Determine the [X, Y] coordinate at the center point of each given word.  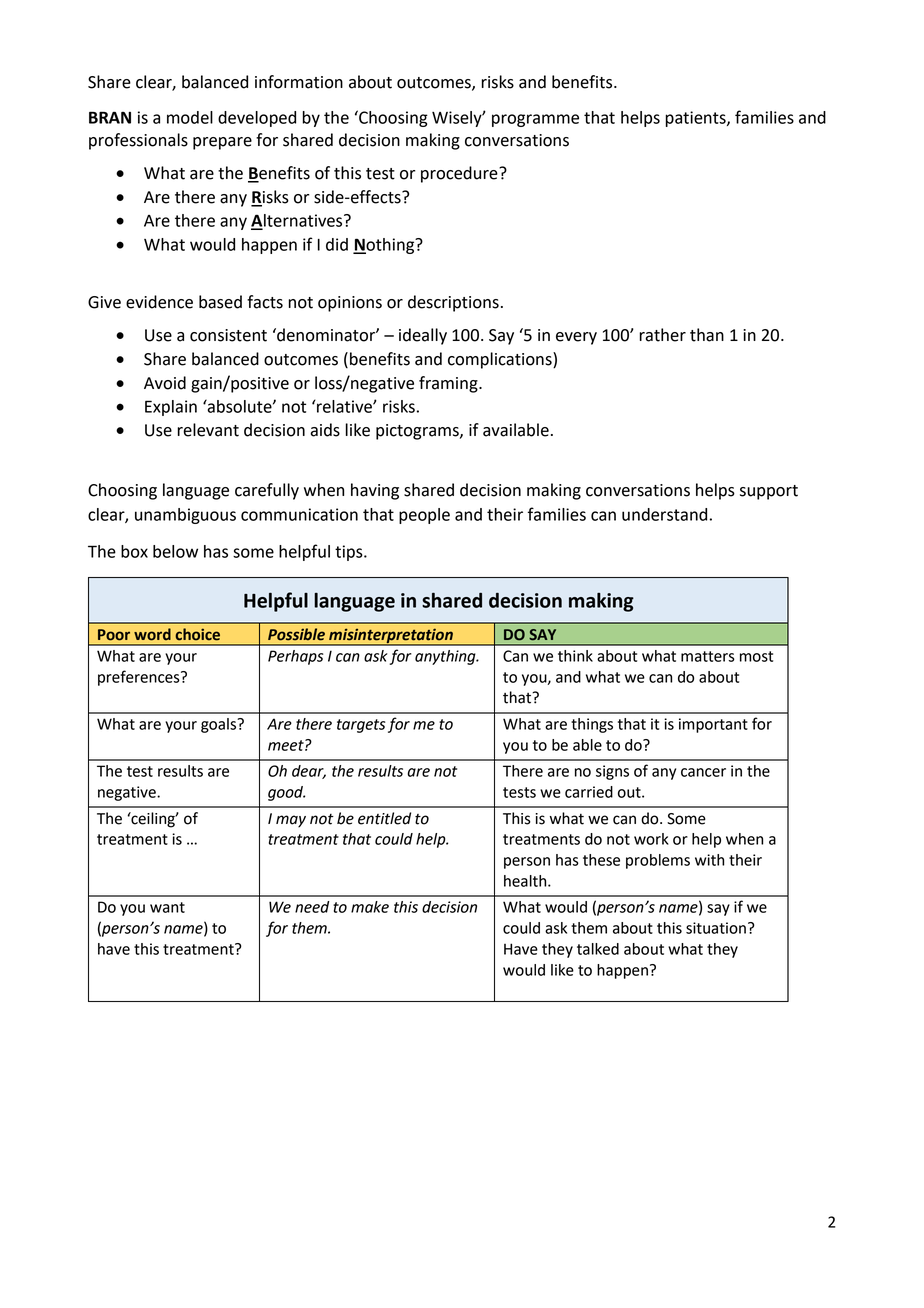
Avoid [165, 383]
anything [446, 657]
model [190, 117]
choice [197, 634]
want [167, 907]
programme [535, 120]
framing [449, 384]
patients [697, 119]
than [707, 335]
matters [708, 656]
